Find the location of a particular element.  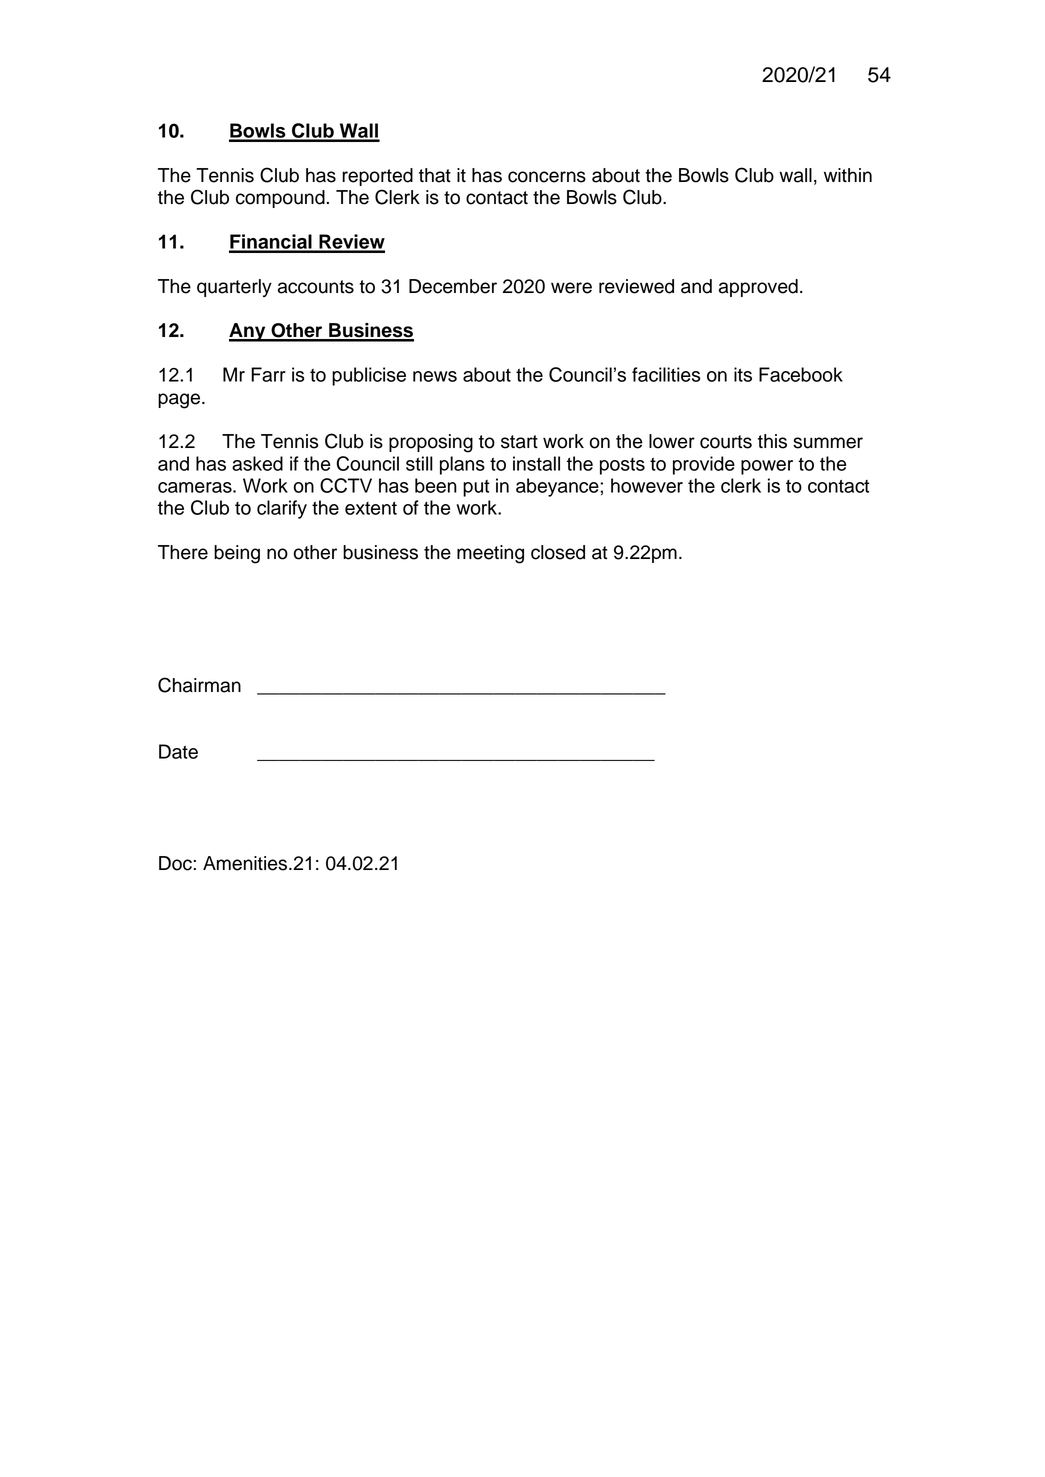

clarify is located at coordinates (282, 509).
